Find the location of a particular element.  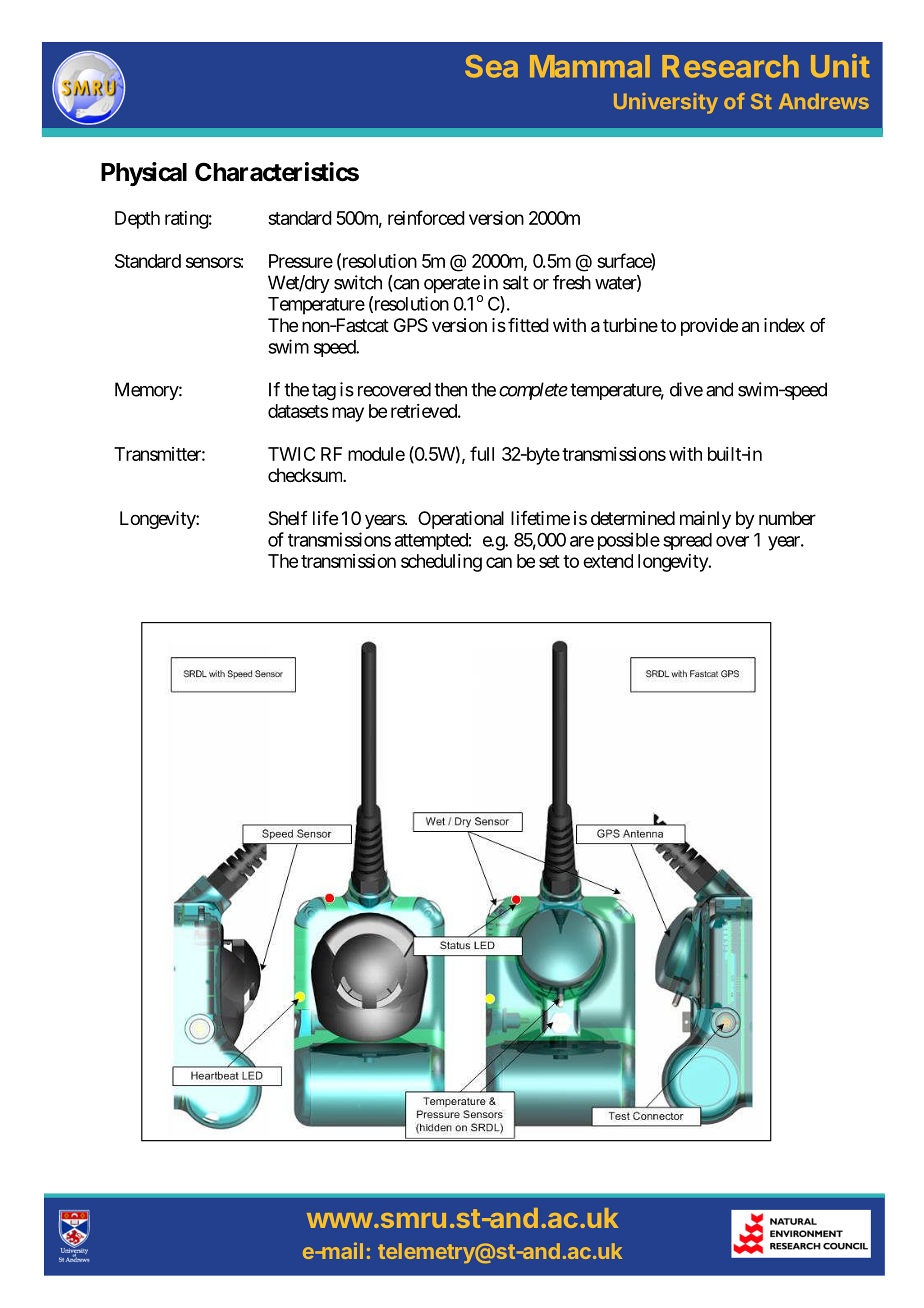

Shelf is located at coordinates (288, 518).
